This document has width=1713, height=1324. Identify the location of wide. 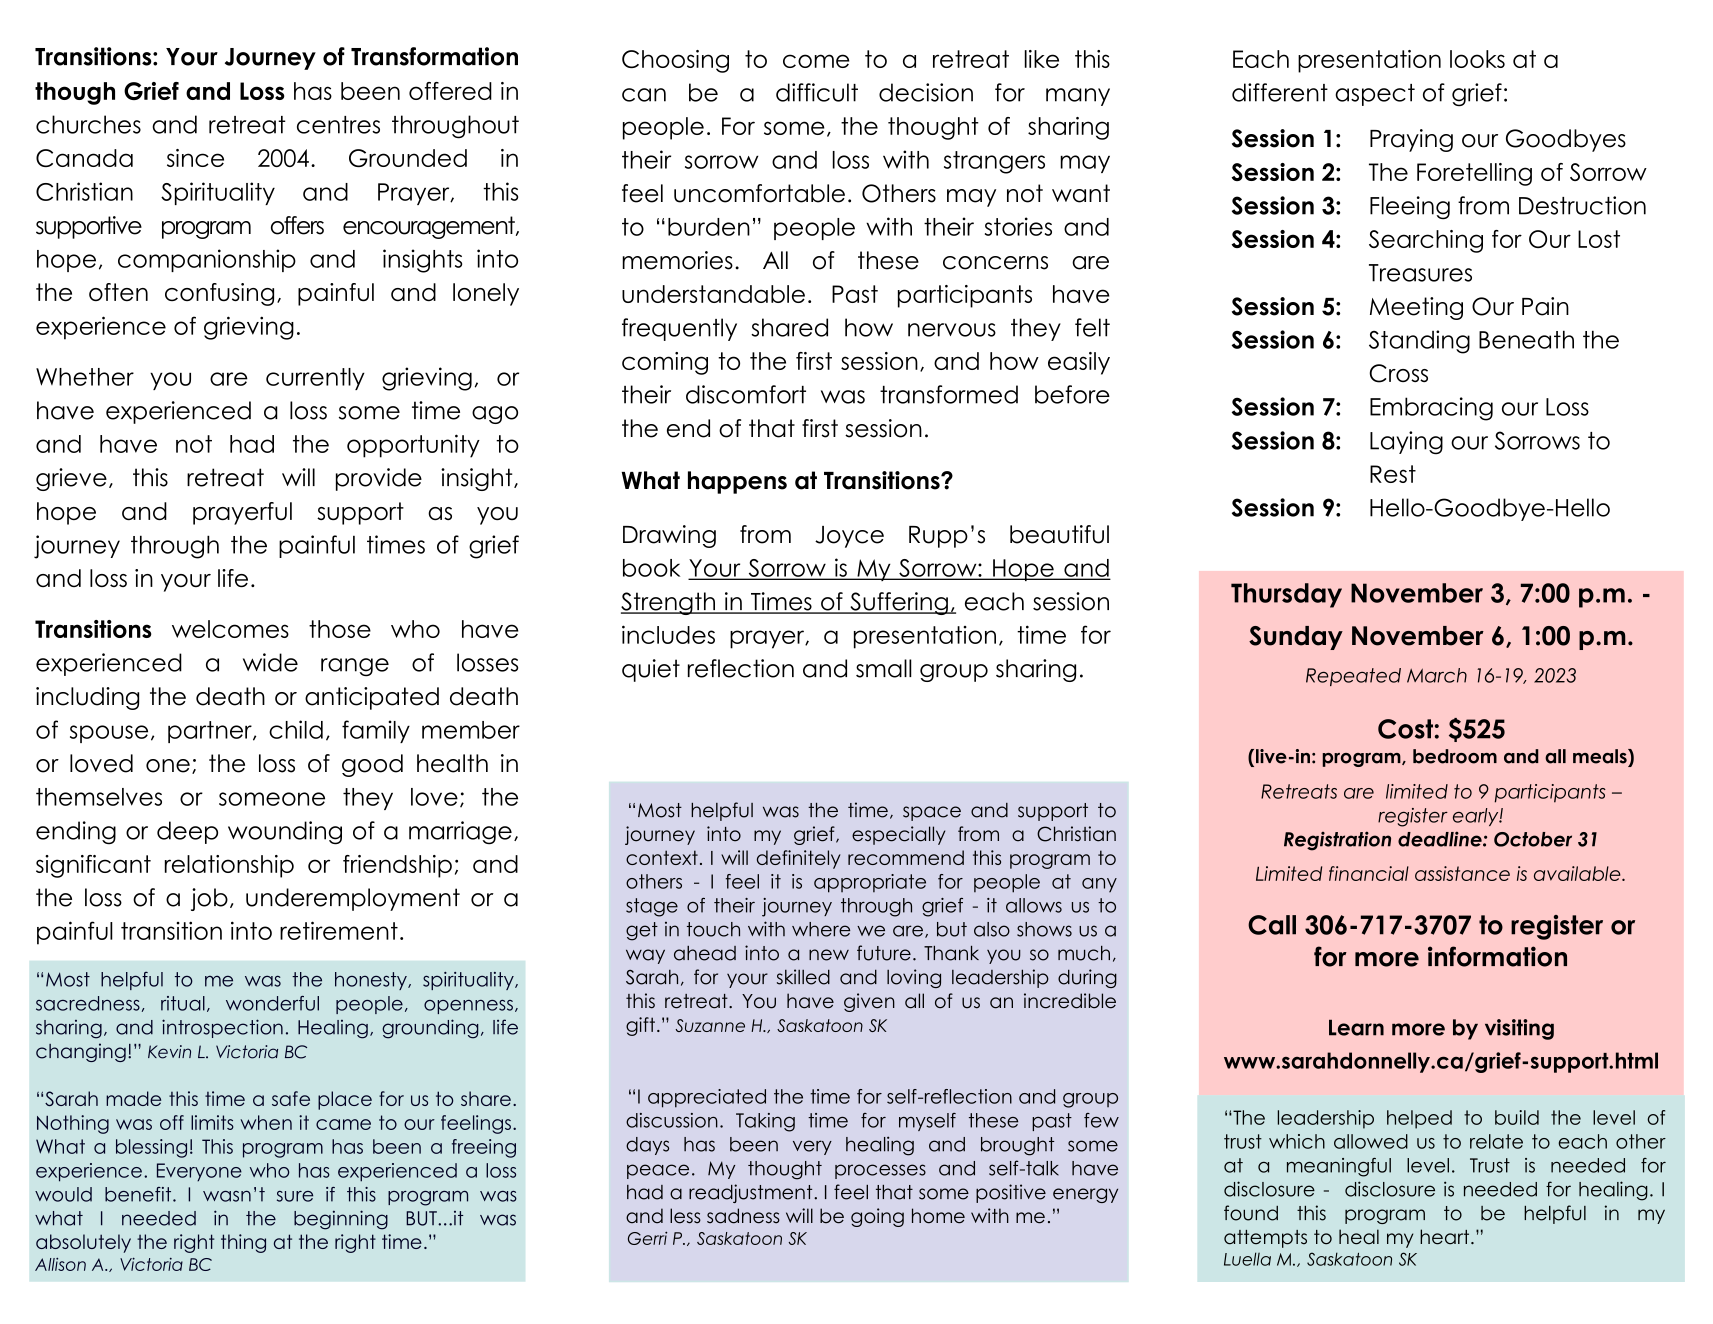
(270, 662).
